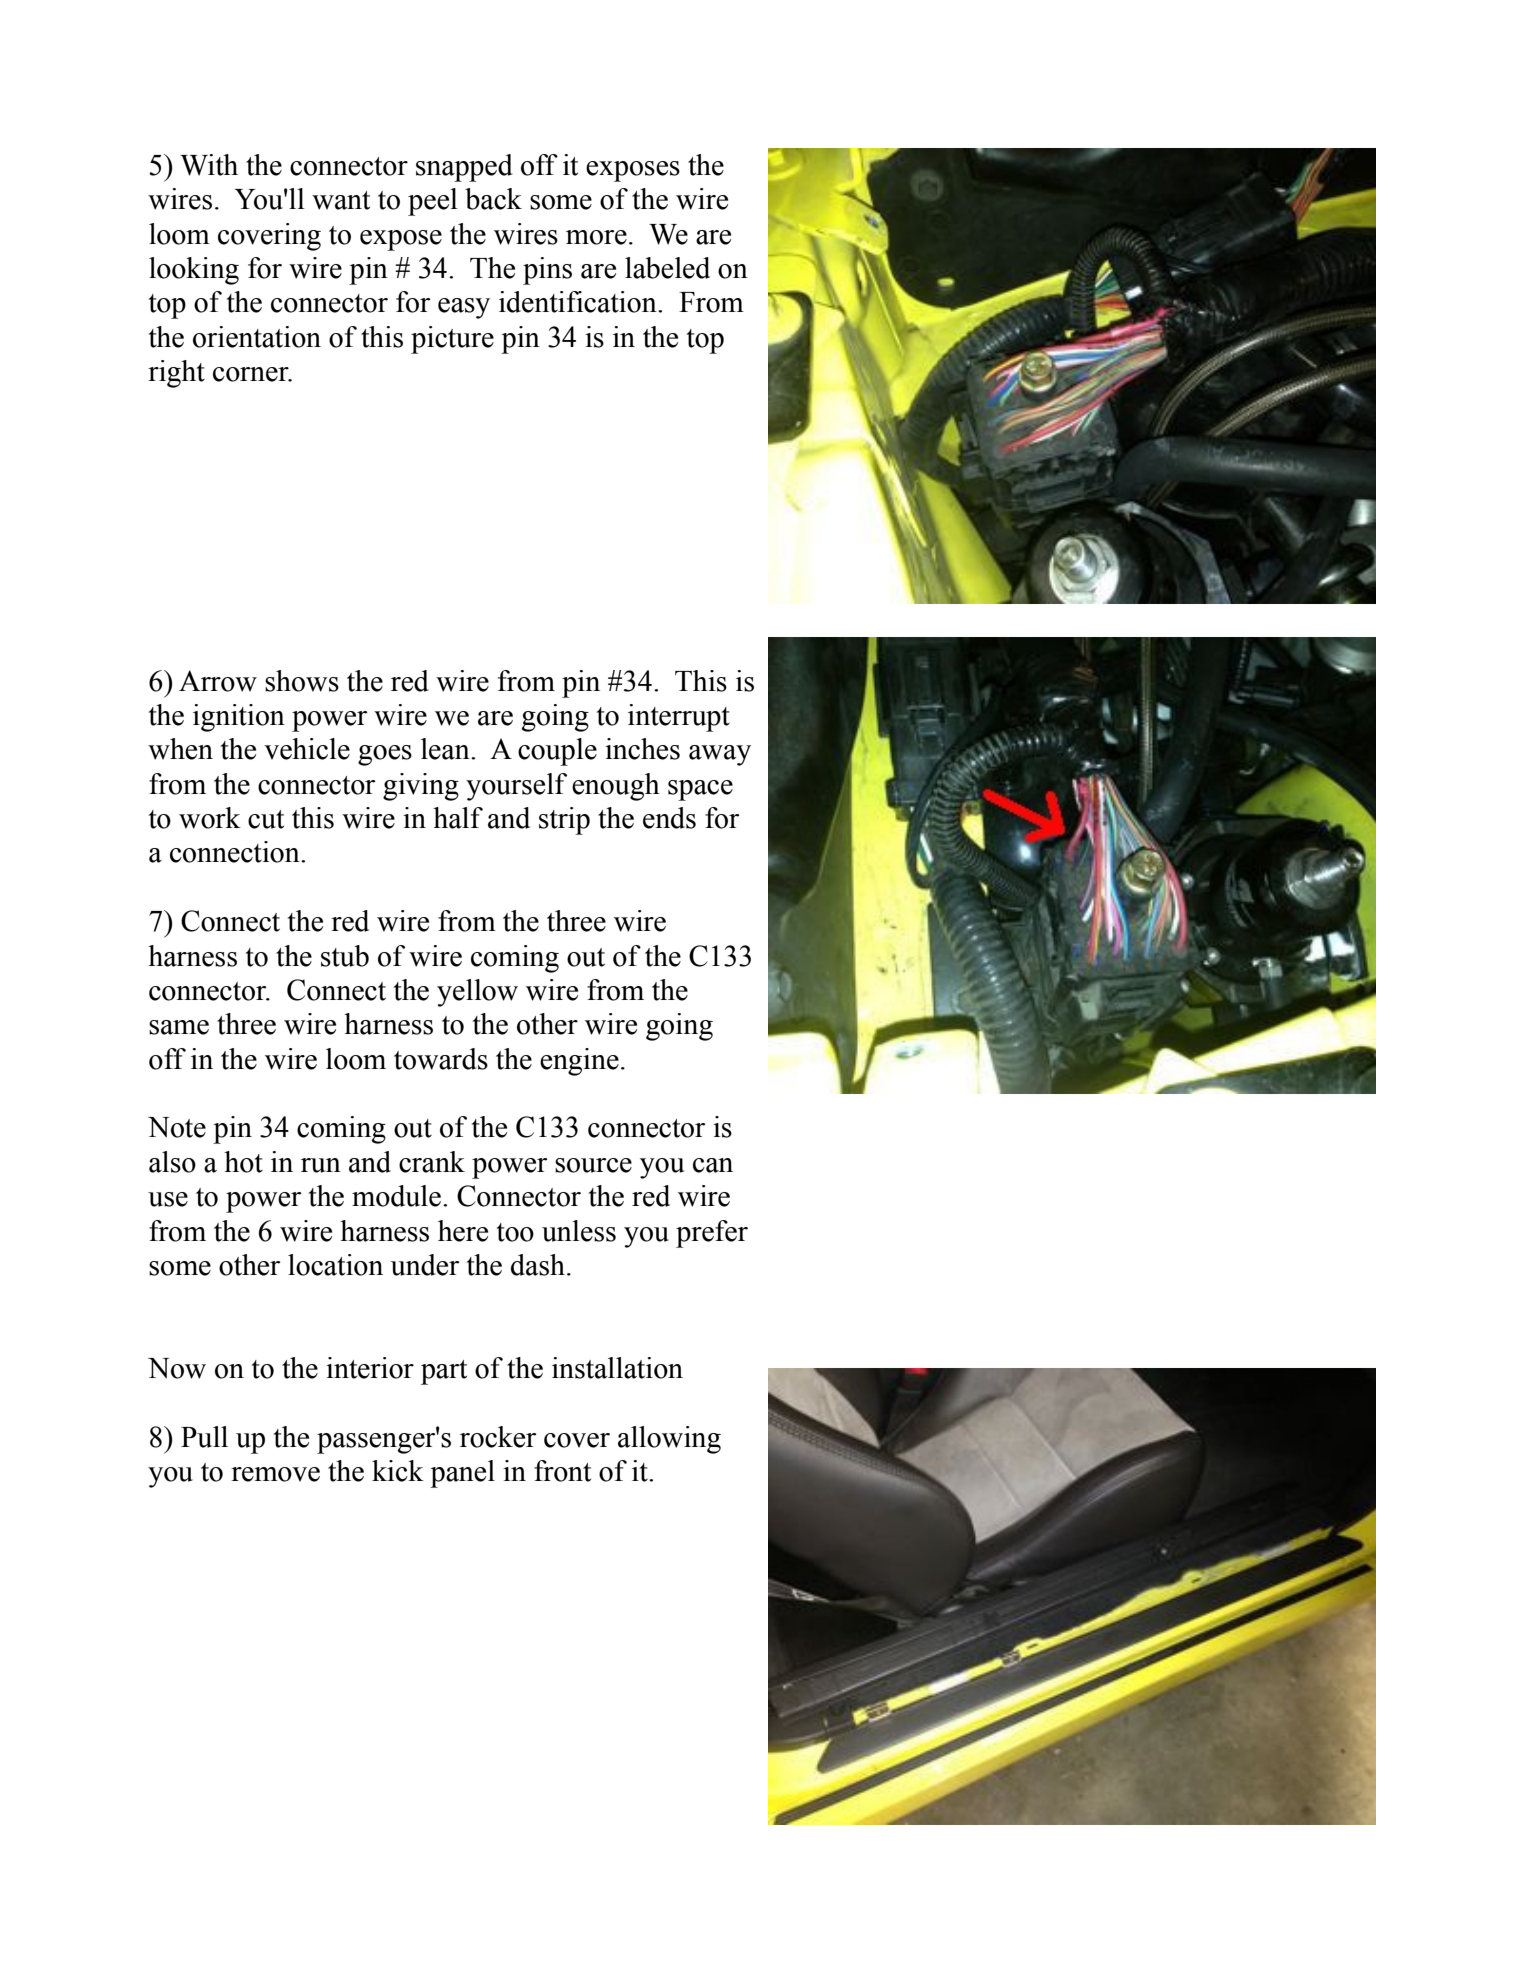 The width and height of the document is (1524, 1973). Describe the element at coordinates (433, 202) in the document. I see `peel` at that location.
